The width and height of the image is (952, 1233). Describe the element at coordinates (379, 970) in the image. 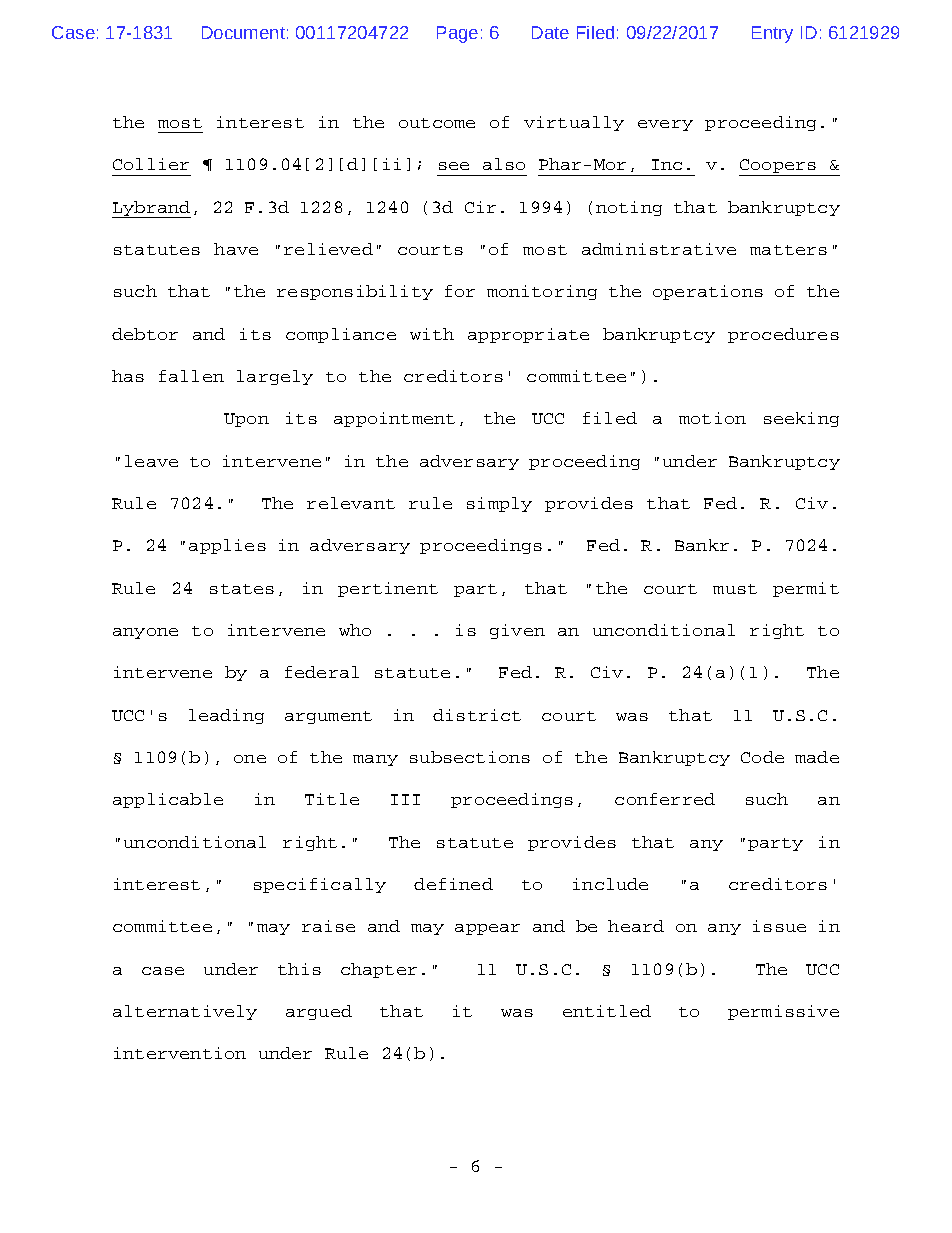

I see `chapter` at that location.
